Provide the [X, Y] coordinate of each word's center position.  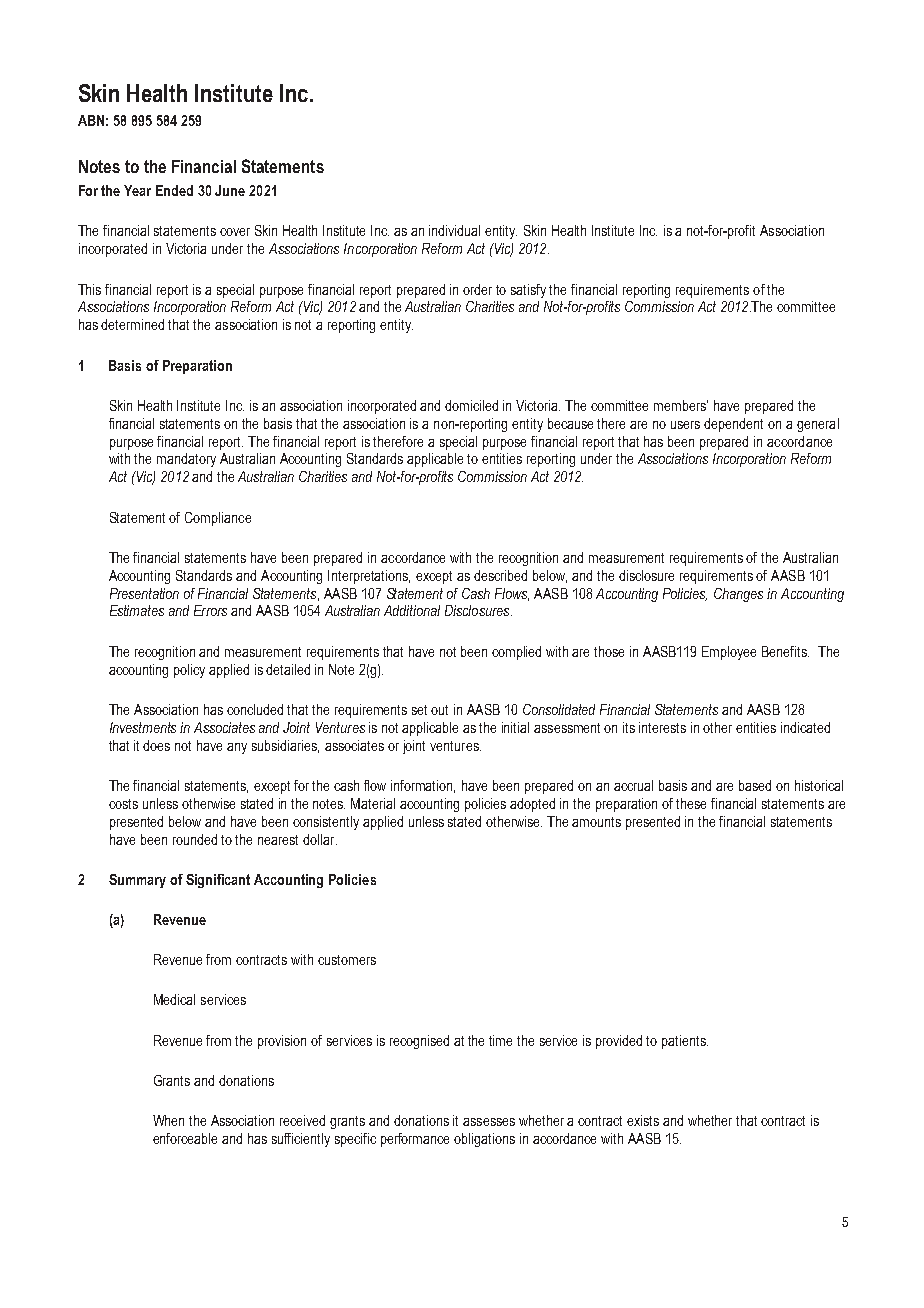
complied [516, 653]
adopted [532, 805]
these [691, 803]
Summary [137, 881]
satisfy [528, 291]
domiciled [471, 405]
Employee [729, 653]
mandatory [186, 460]
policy [189, 671]
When [168, 1120]
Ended [174, 190]
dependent [733, 425]
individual [454, 230]
